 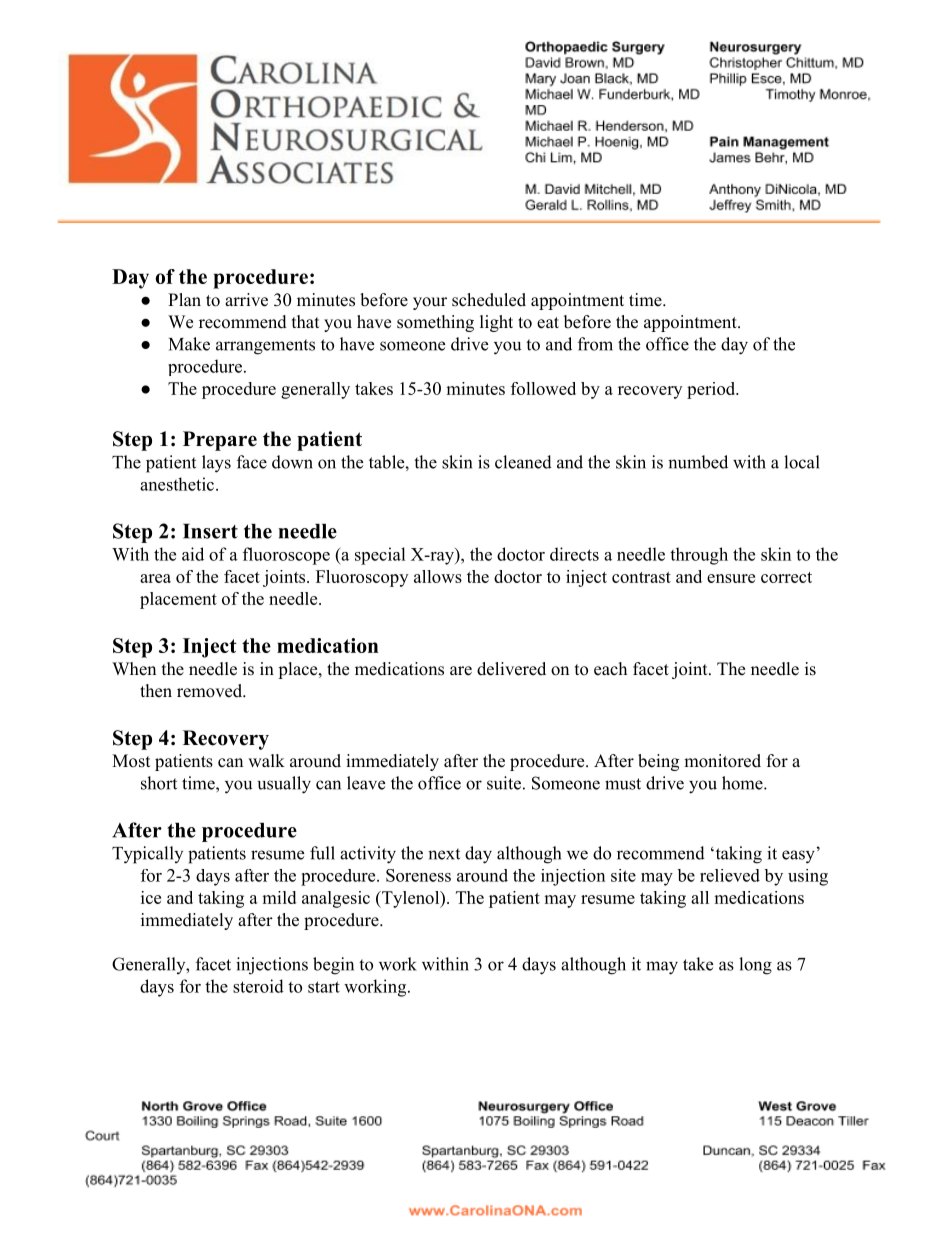 What do you see at coordinates (610, 669) in the image?
I see `each` at bounding box center [610, 669].
